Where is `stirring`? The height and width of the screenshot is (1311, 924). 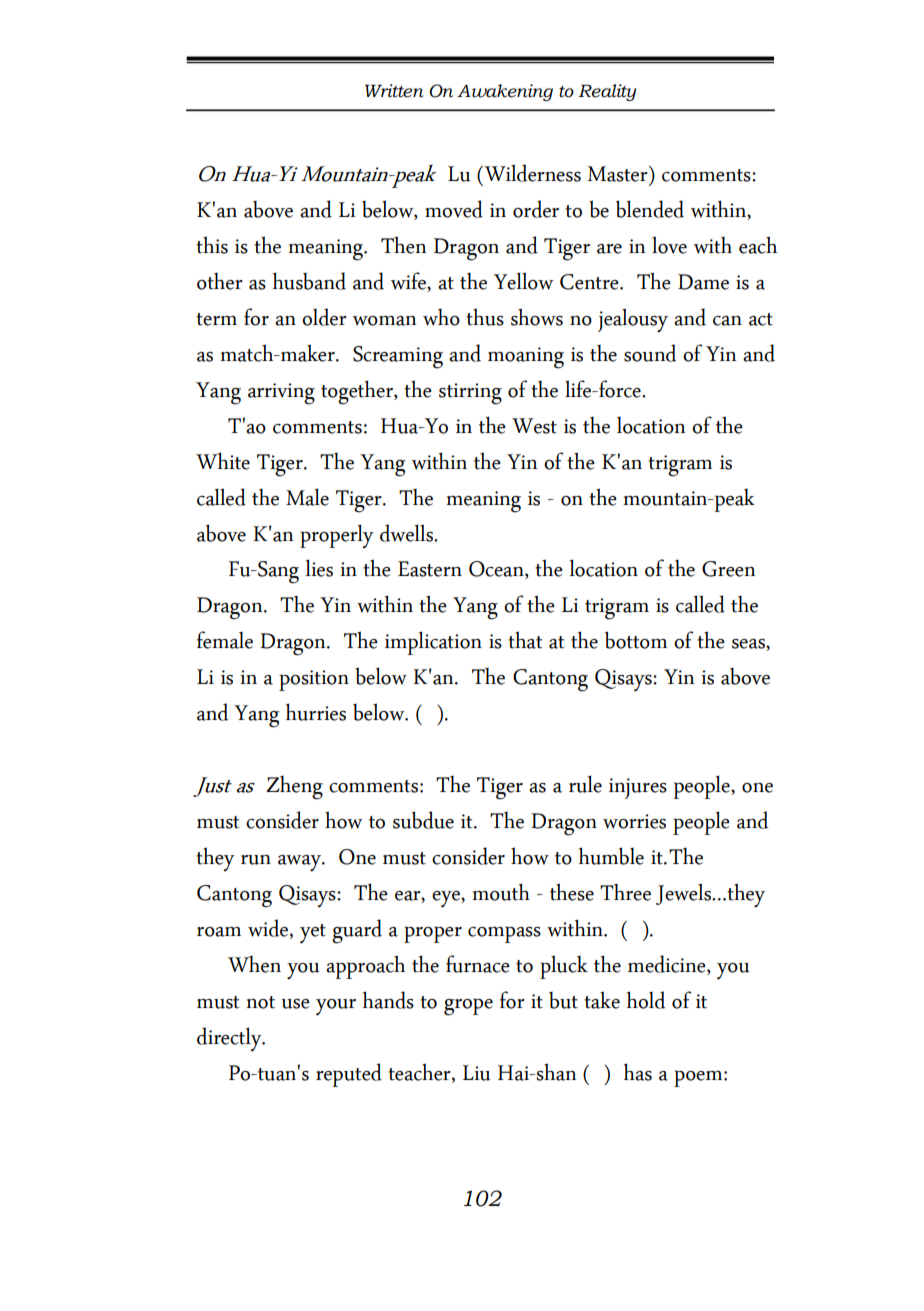 stirring is located at coordinates (470, 394).
